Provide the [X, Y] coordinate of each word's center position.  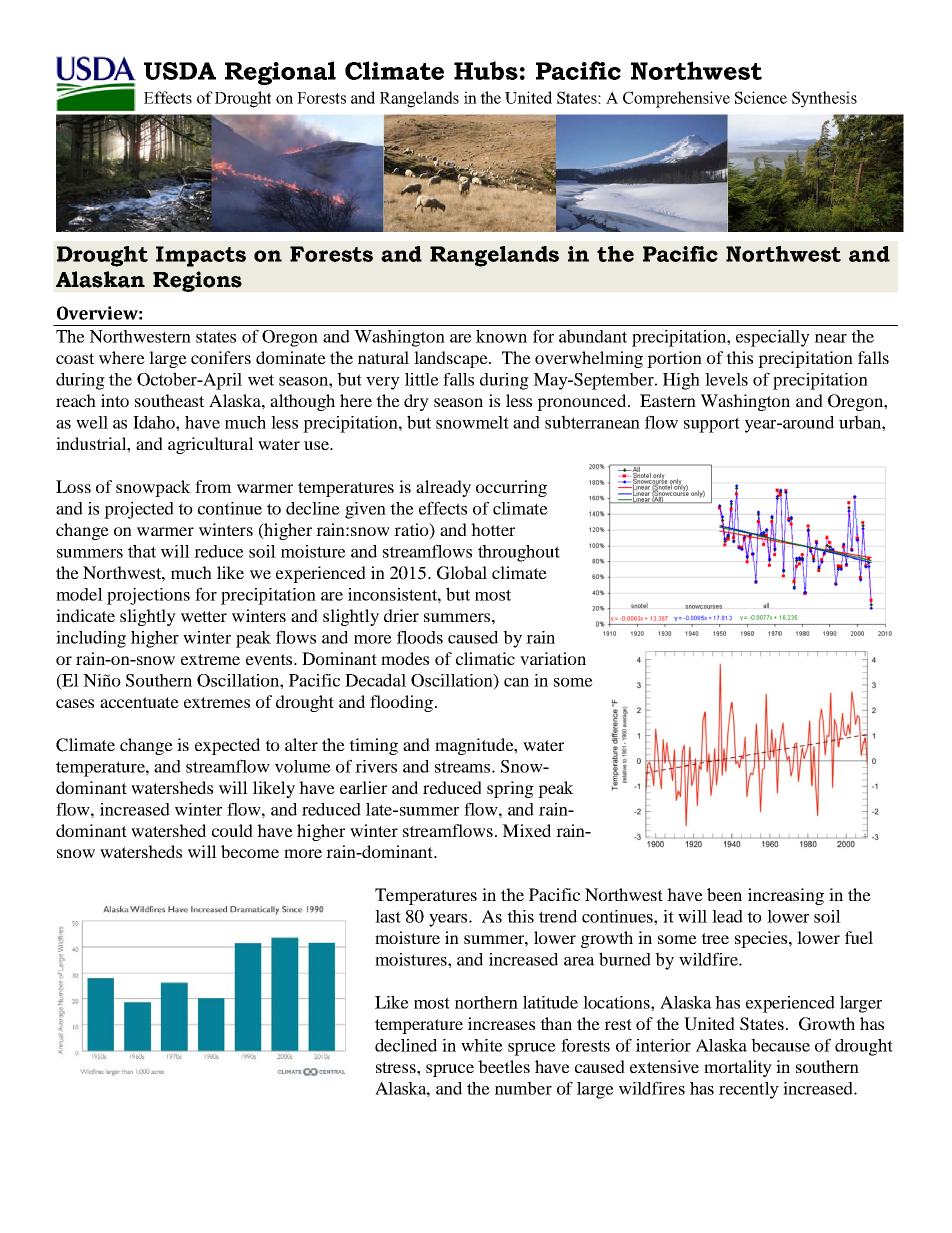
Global [462, 573]
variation [553, 658]
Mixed [526, 830]
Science [761, 97]
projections [148, 596]
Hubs [486, 70]
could [232, 830]
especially [773, 338]
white [482, 1045]
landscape [452, 359]
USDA [180, 71]
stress [397, 1067]
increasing [786, 896]
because [780, 1045]
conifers [221, 357]
